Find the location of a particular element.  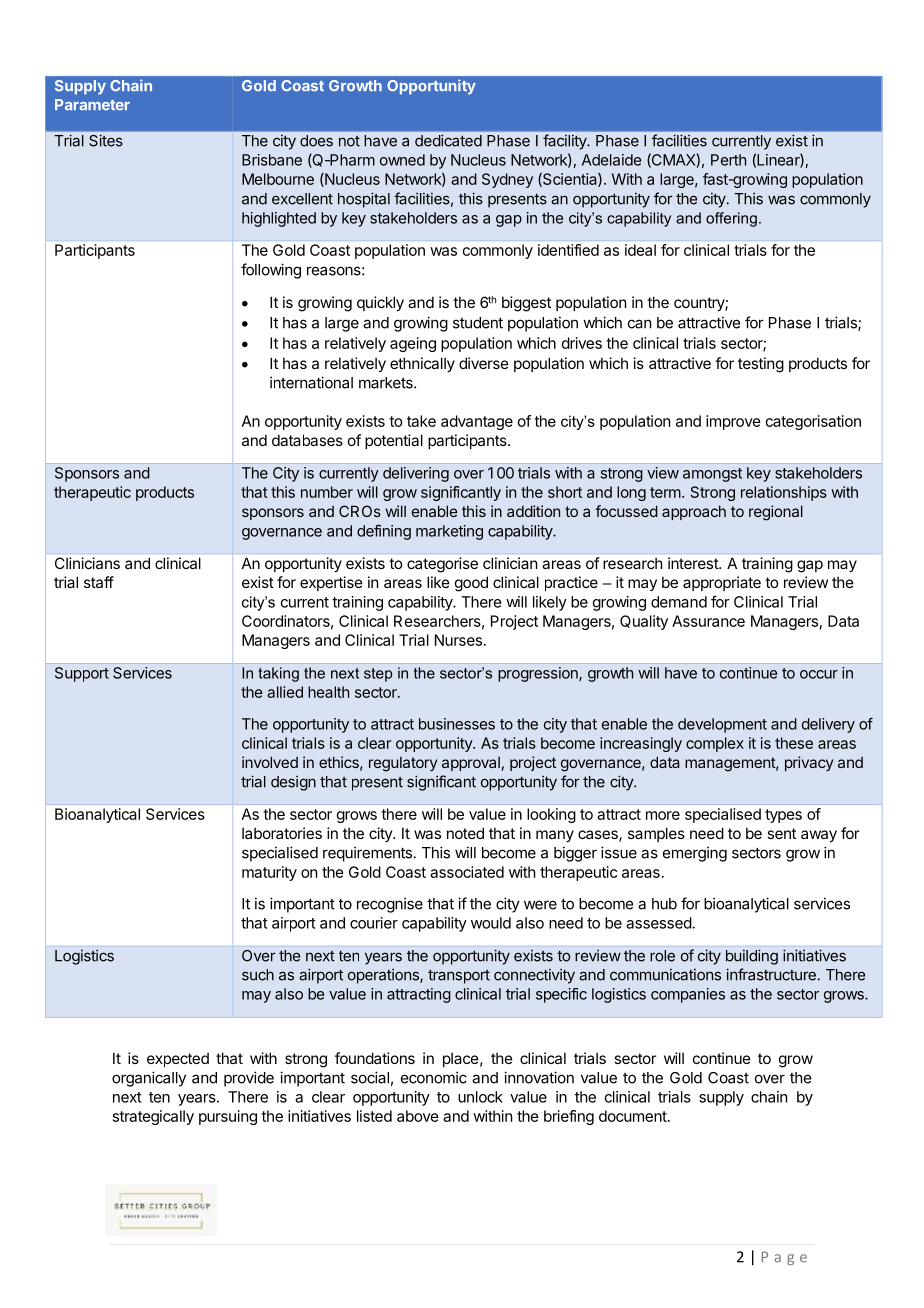

international is located at coordinates (311, 382).
